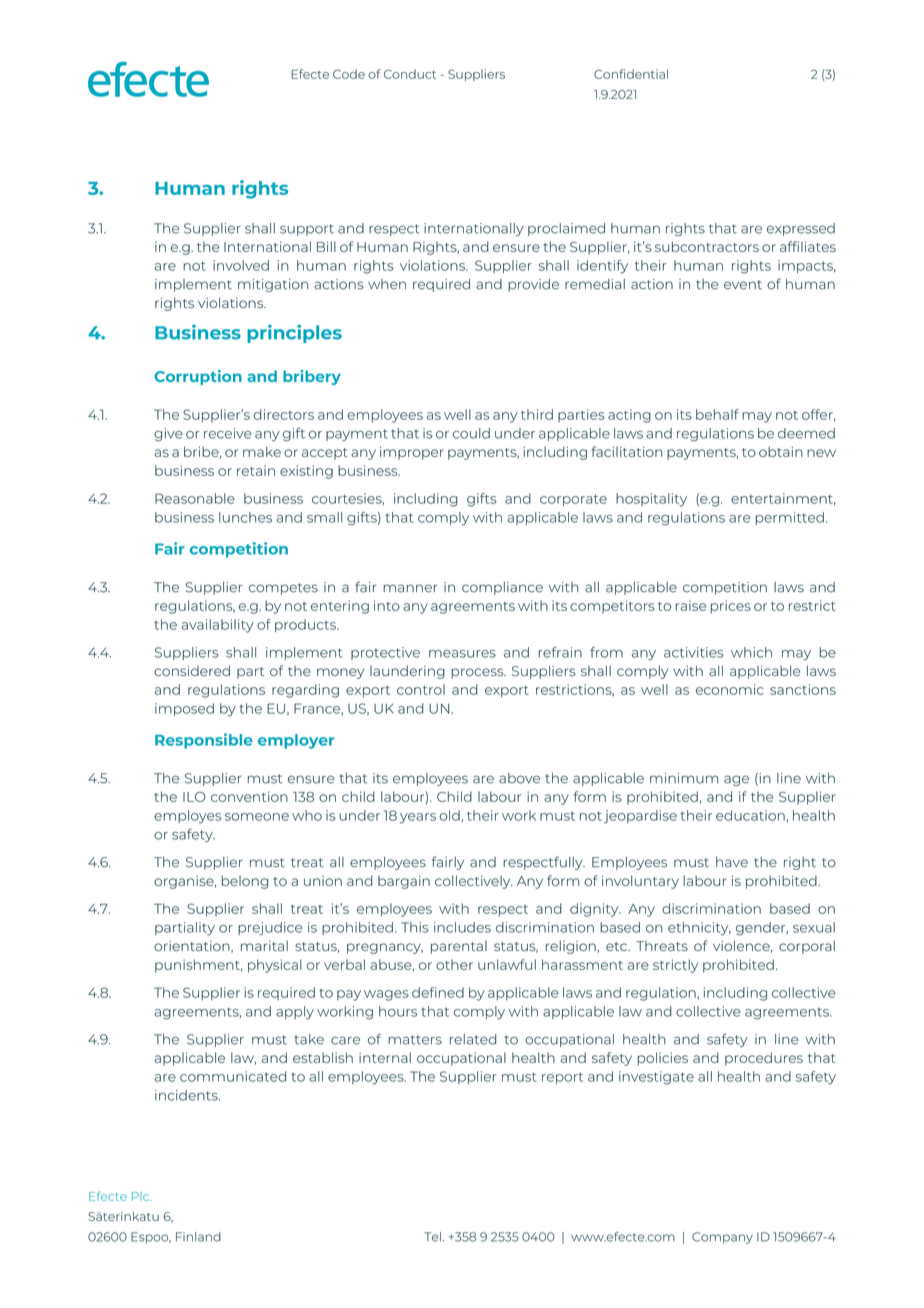 The image size is (924, 1308). What do you see at coordinates (631, 74) in the screenshot?
I see `Confidential` at bounding box center [631, 74].
